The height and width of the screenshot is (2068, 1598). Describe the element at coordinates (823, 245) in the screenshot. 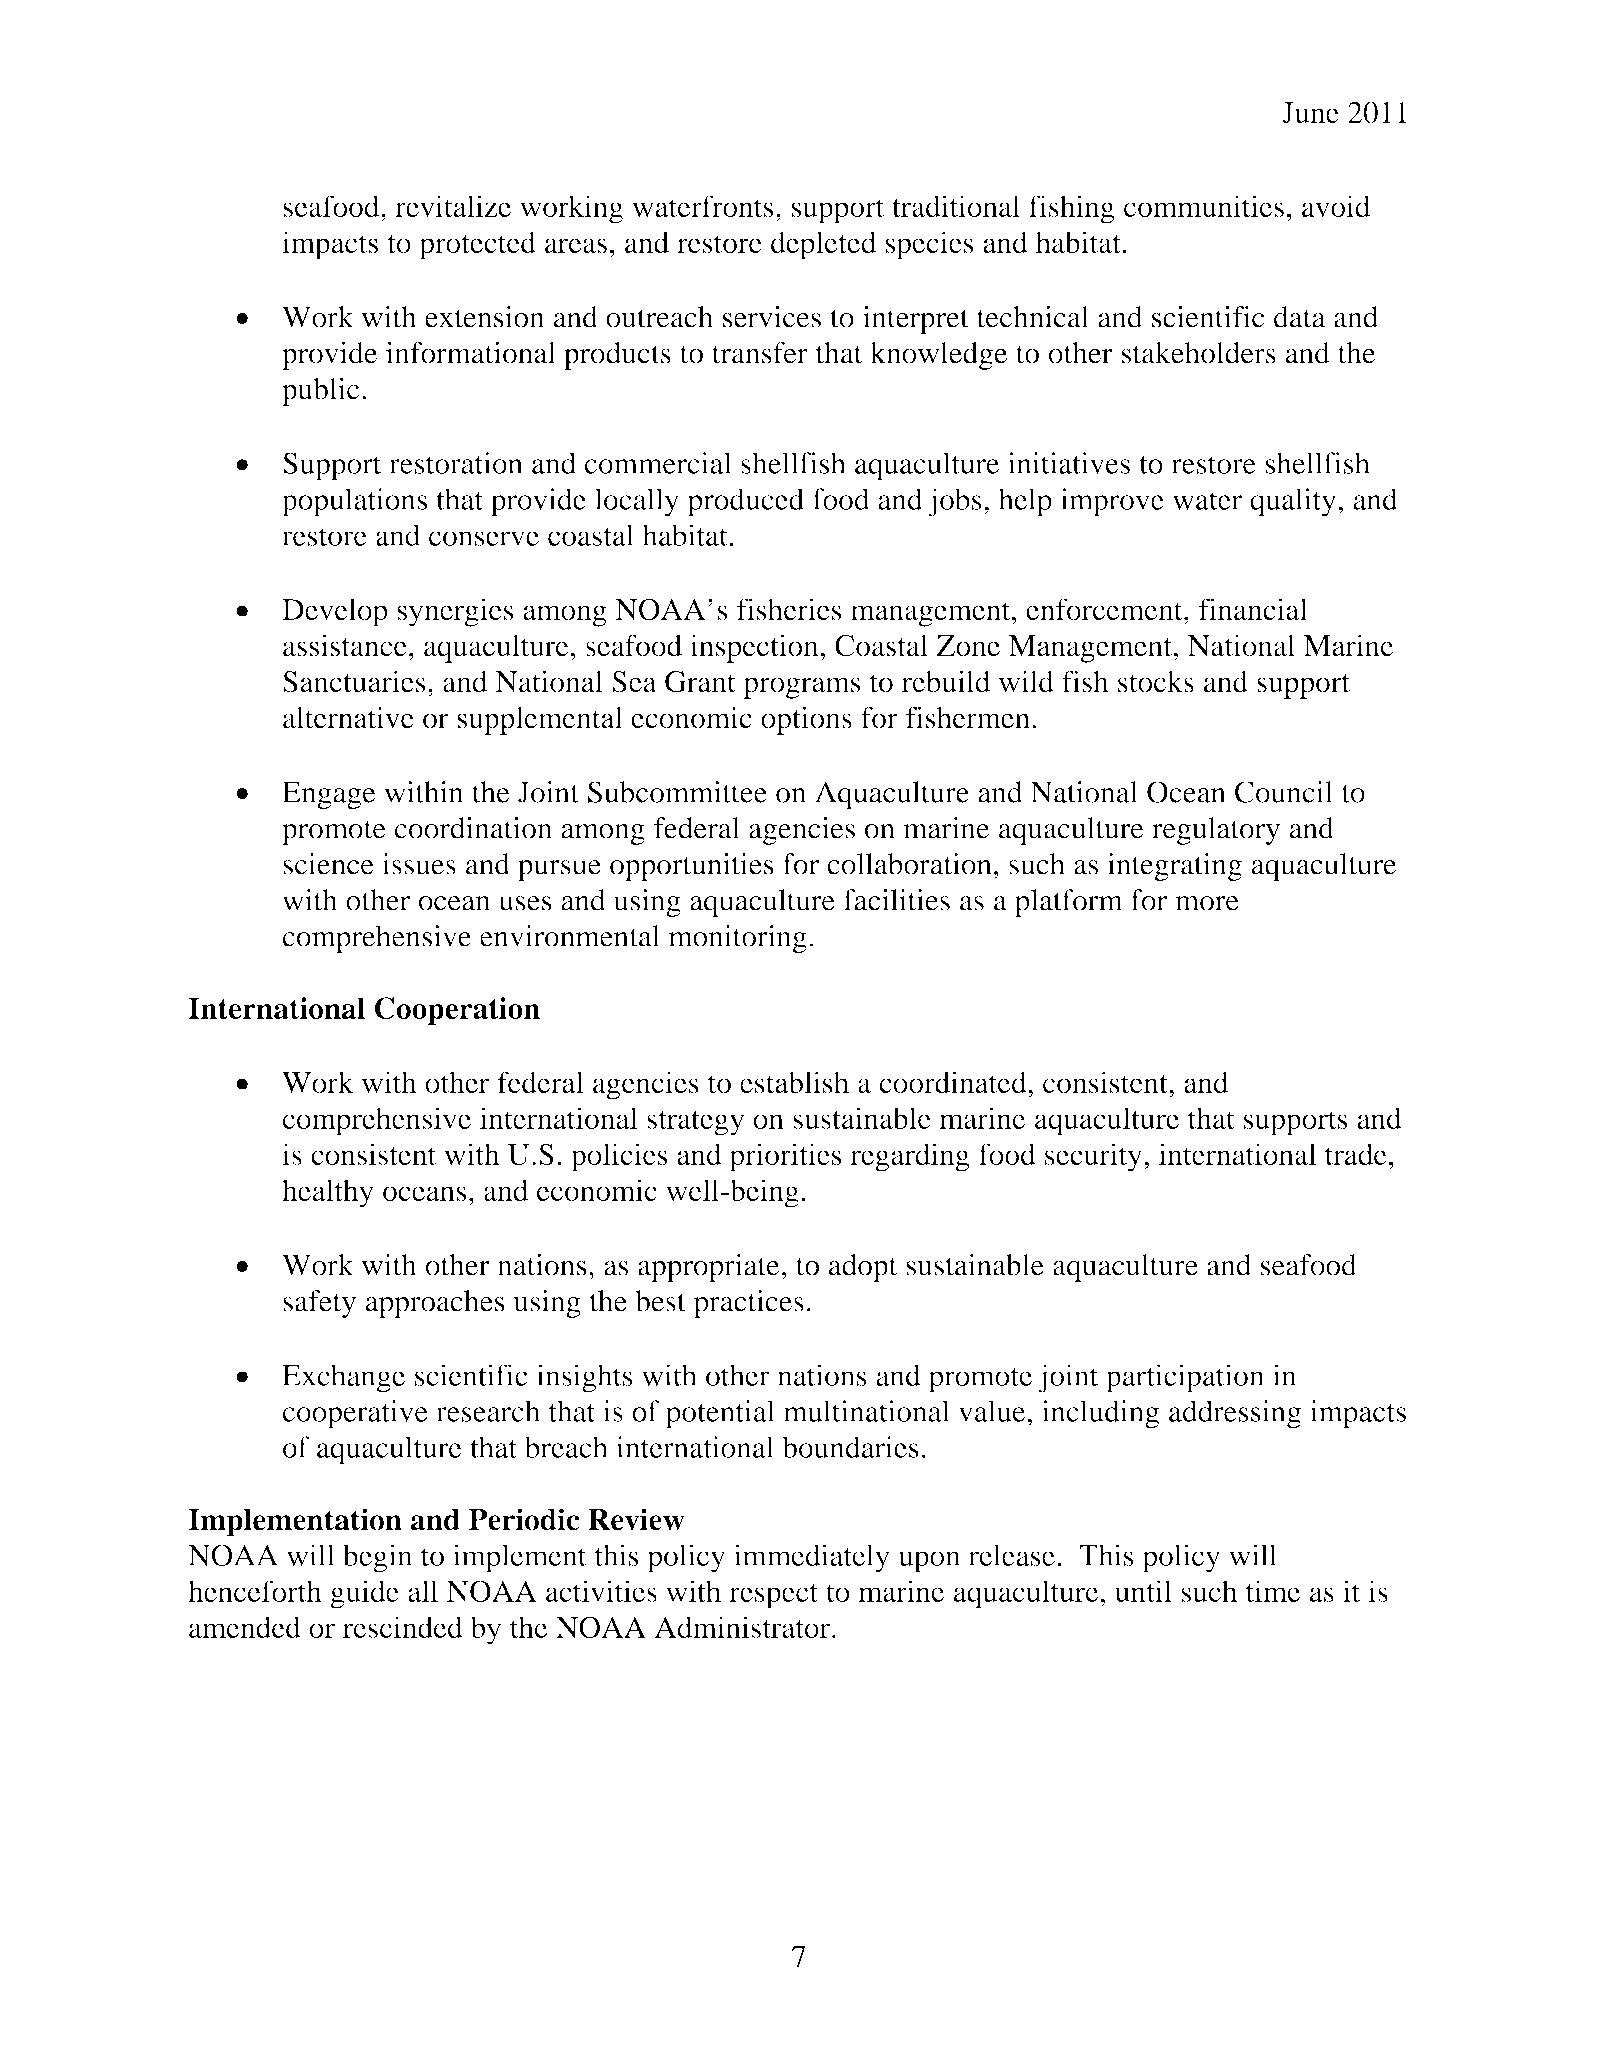

I see `depleted` at that location.
